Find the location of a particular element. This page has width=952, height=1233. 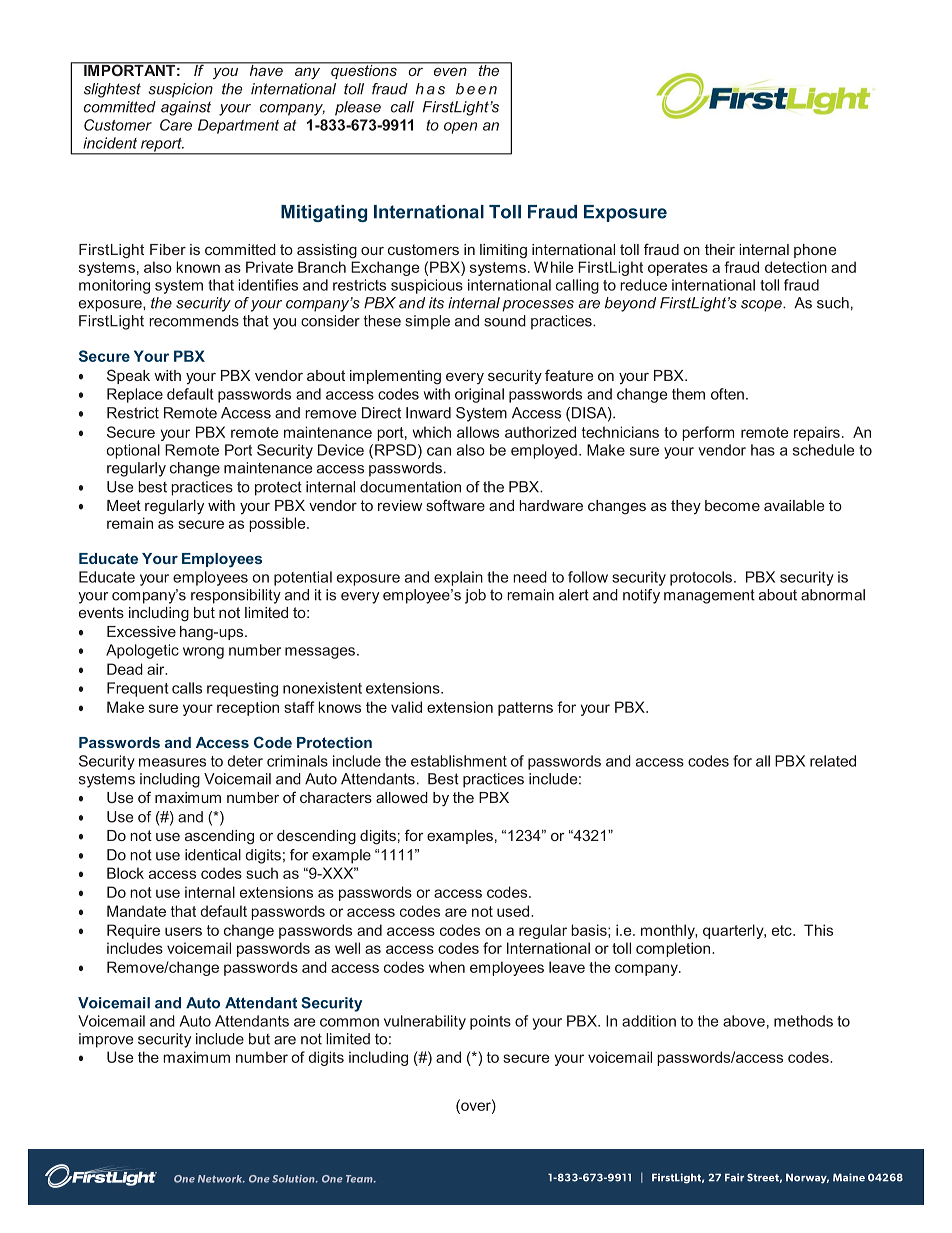

their is located at coordinates (720, 249).
